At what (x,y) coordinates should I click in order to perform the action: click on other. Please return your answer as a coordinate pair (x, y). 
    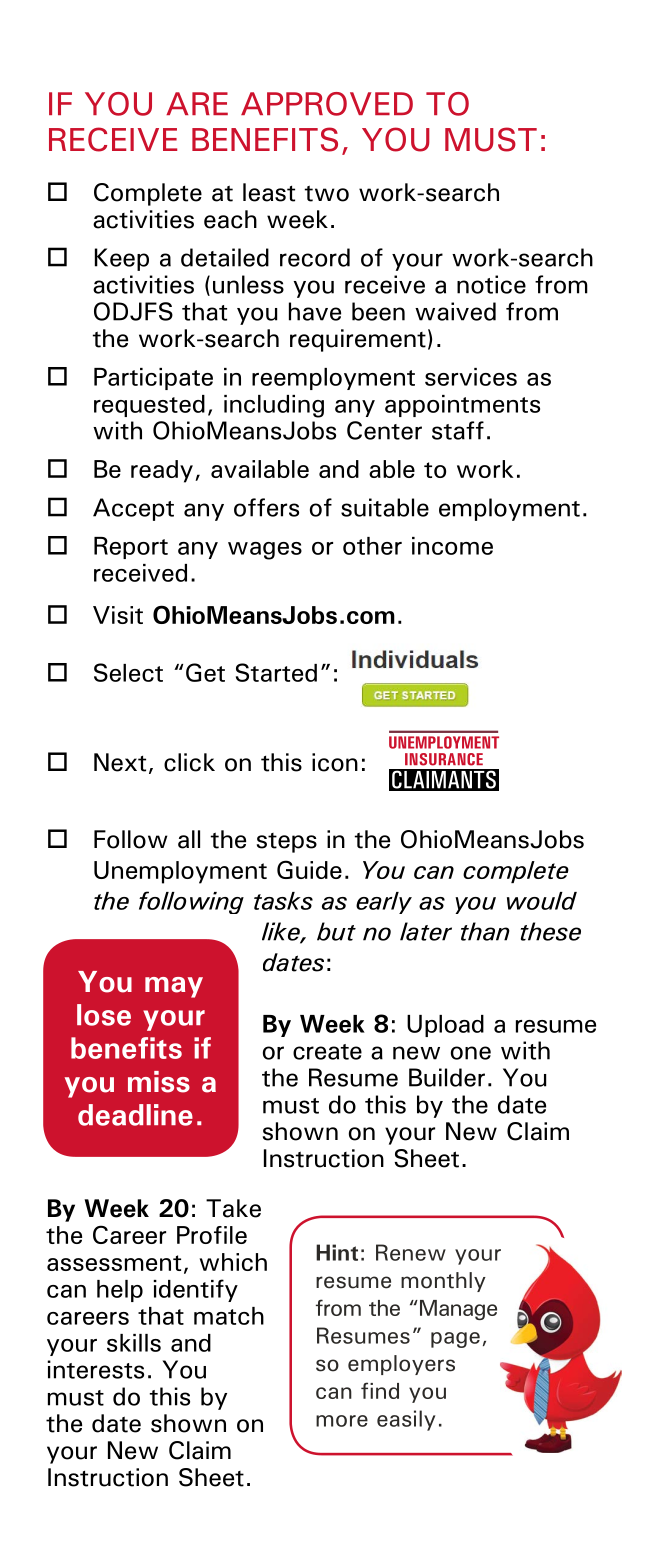
    Looking at the image, I should click on (372, 546).
